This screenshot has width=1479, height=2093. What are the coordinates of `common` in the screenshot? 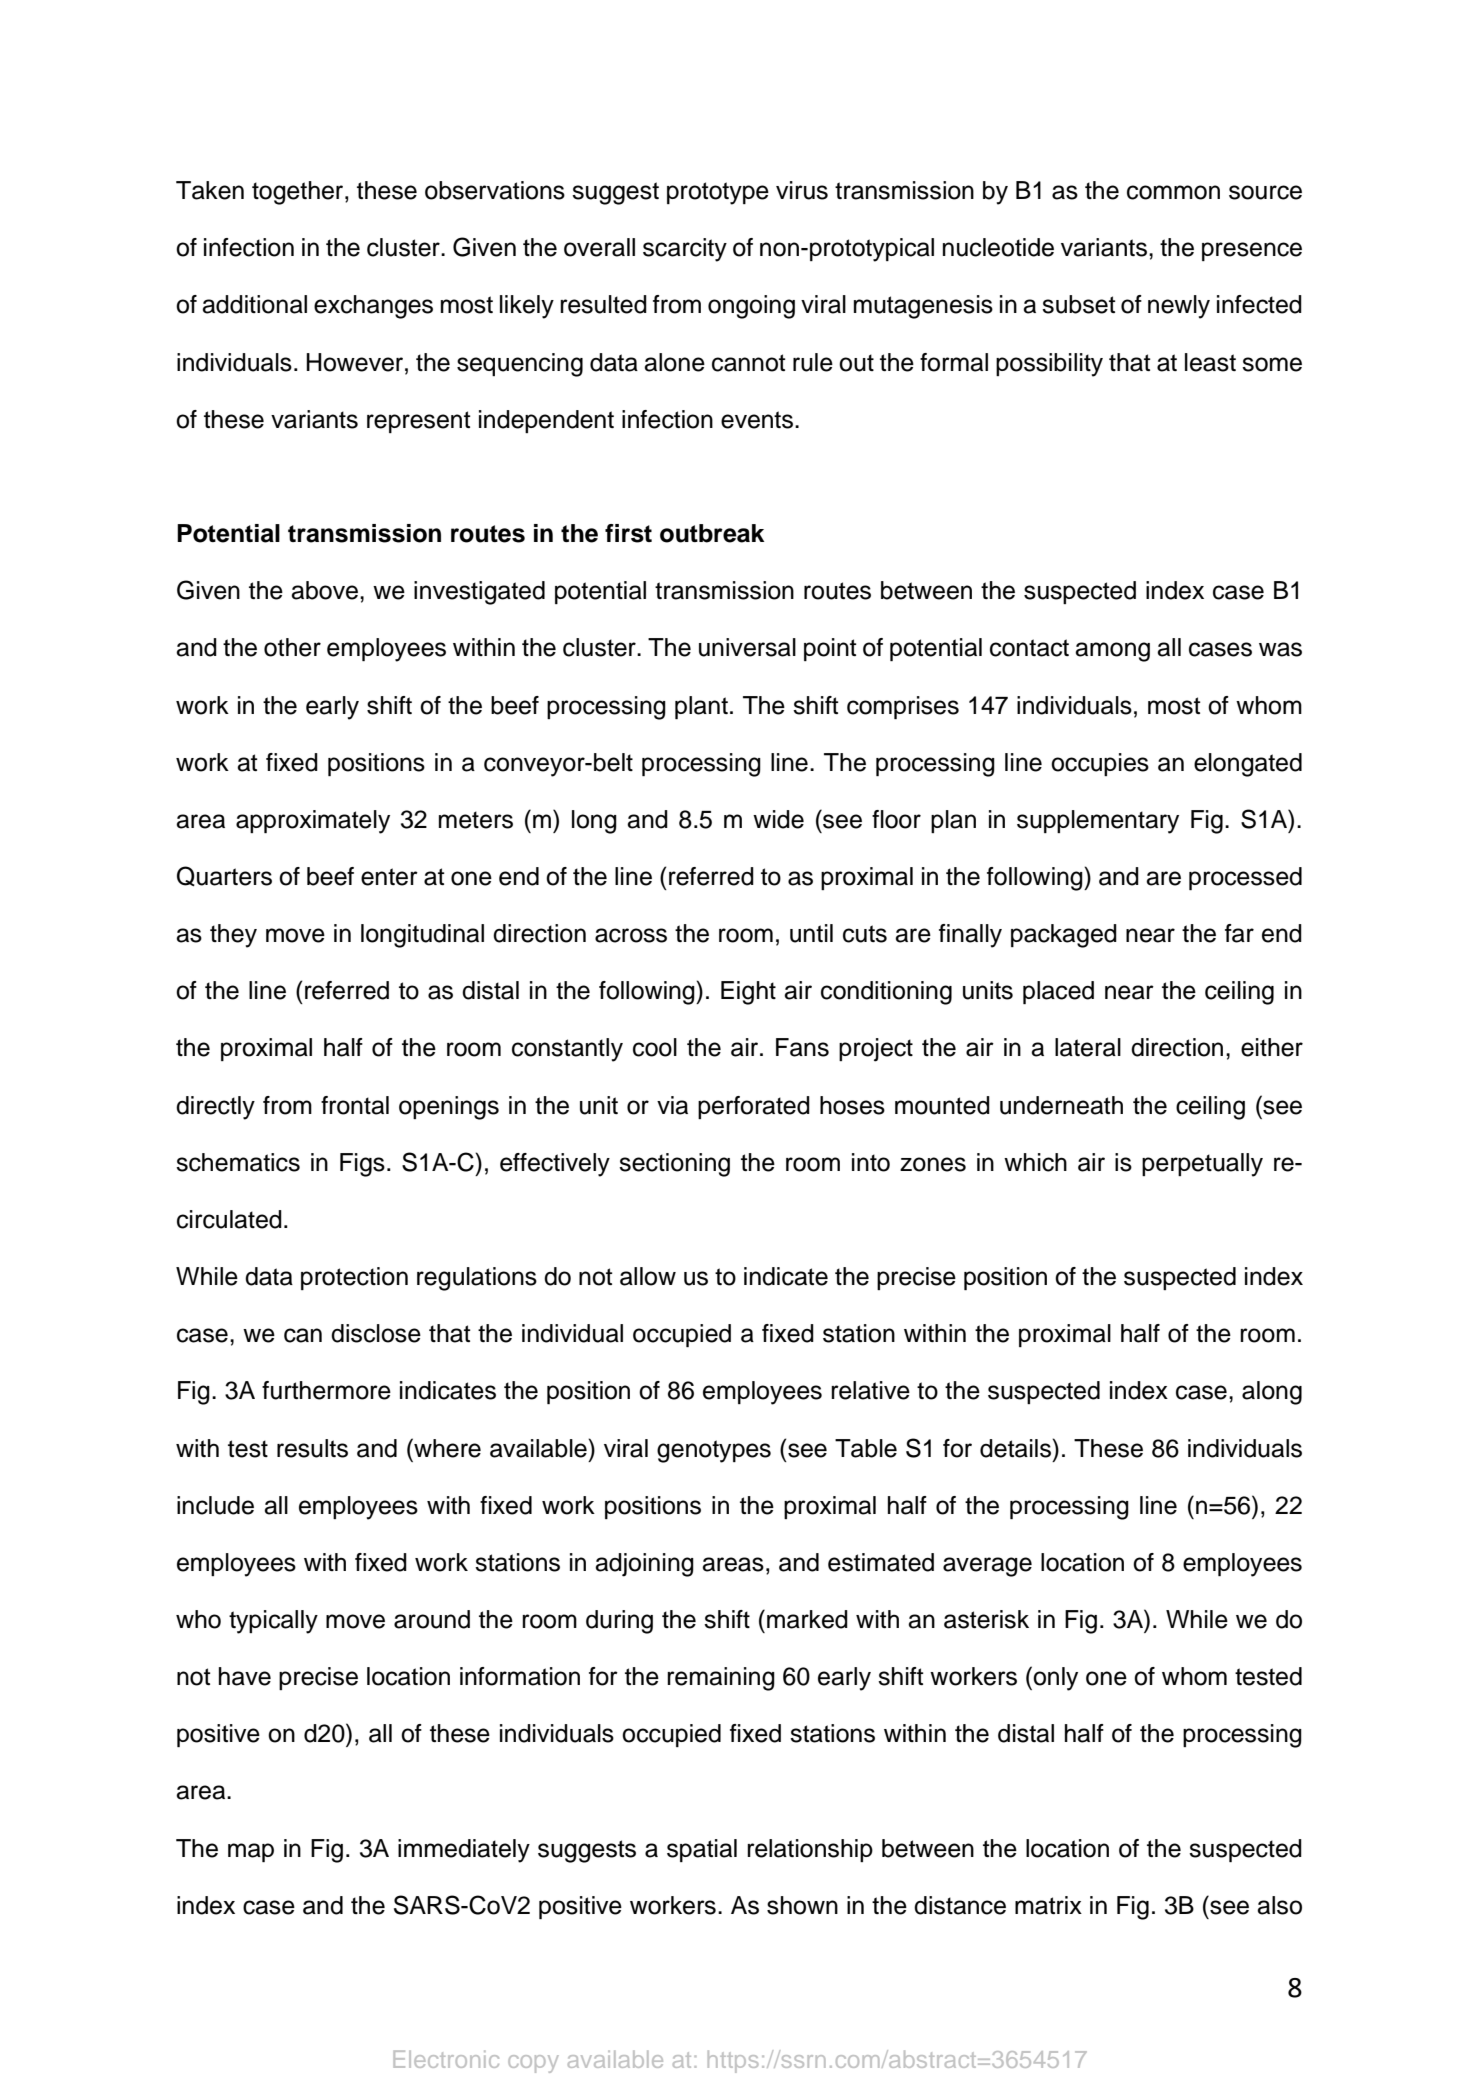 It's located at (1173, 192).
